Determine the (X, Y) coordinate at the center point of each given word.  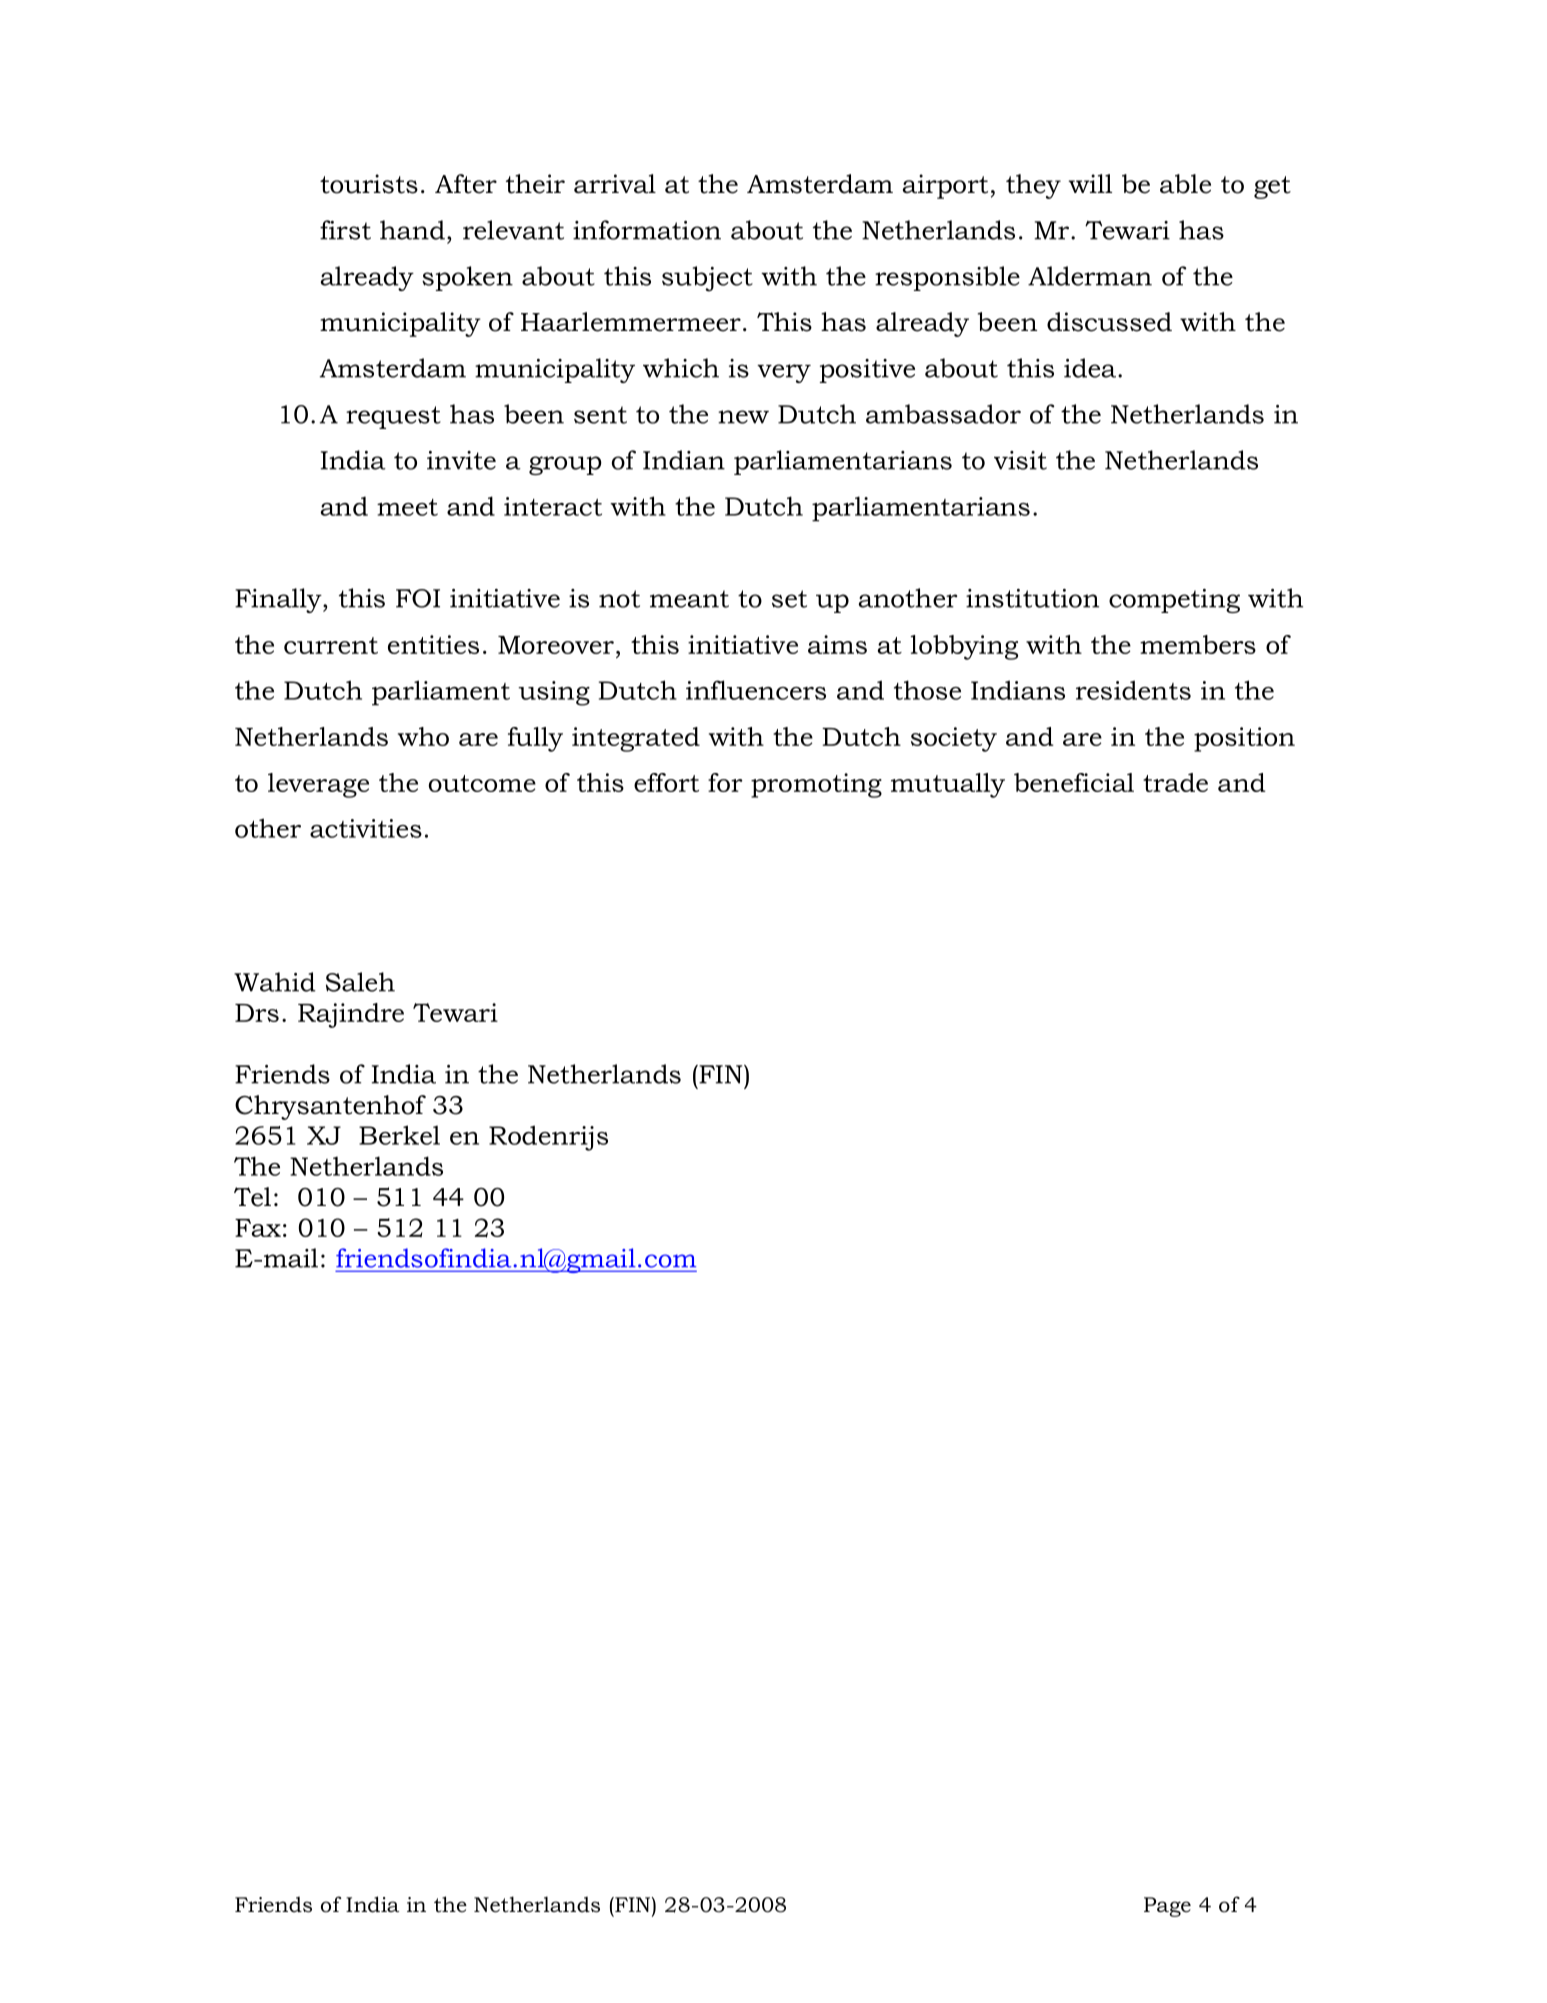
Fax (258, 1228)
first (345, 230)
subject (707, 279)
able (1185, 184)
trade (1175, 782)
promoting (816, 785)
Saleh (360, 982)
